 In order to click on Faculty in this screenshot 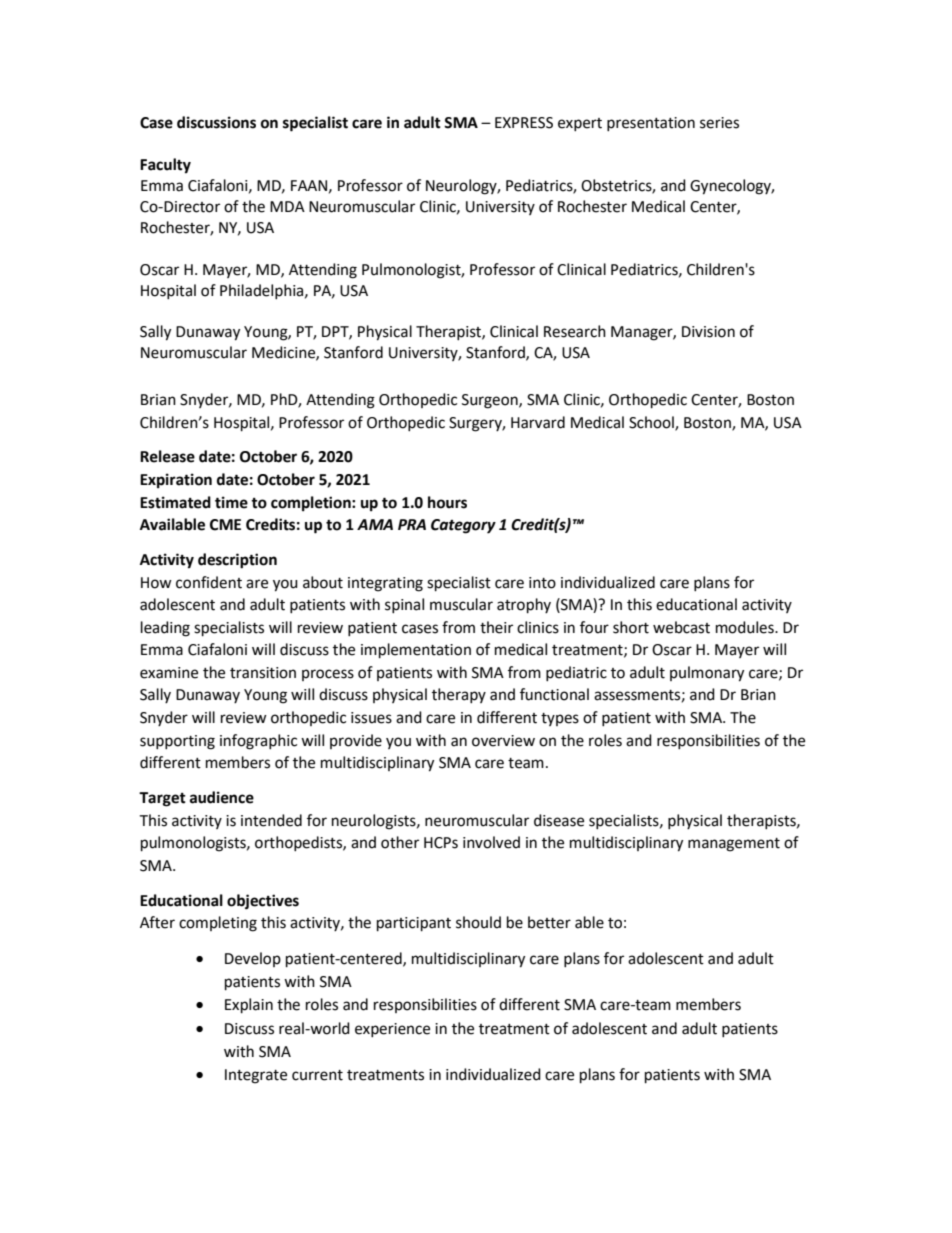, I will do `click(165, 166)`.
